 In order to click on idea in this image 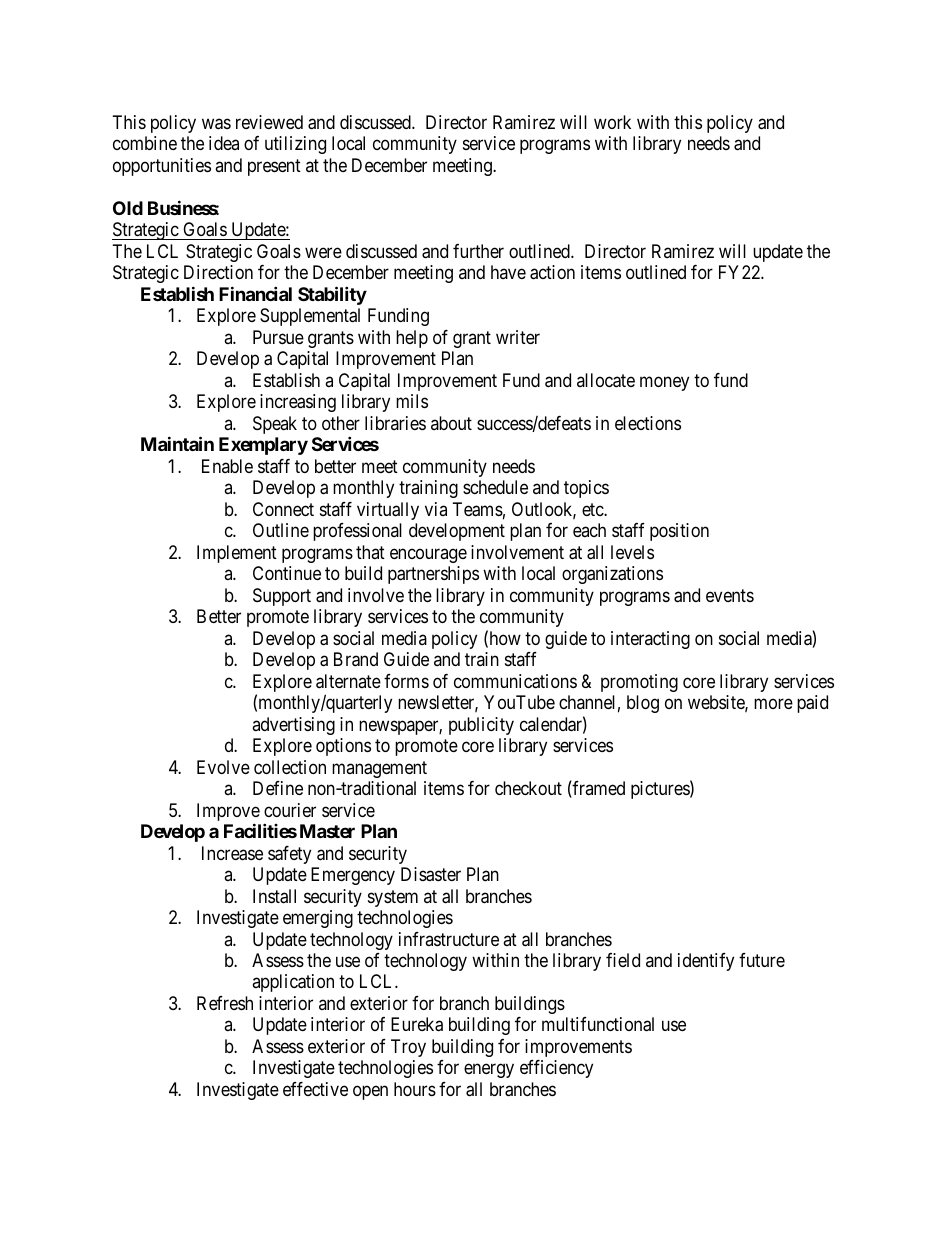, I will do `click(224, 143)`.
